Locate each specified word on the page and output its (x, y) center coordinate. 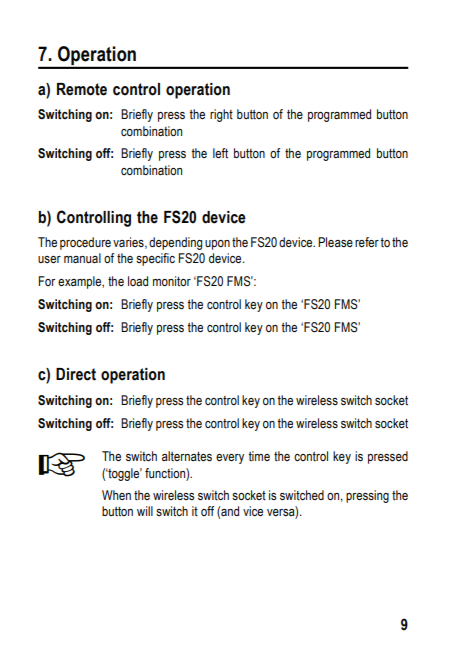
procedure (85, 243)
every (230, 459)
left (220, 153)
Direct (76, 374)
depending (175, 243)
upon (217, 245)
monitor (172, 281)
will (145, 511)
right (221, 115)
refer (367, 242)
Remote (82, 89)
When (116, 495)
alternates (187, 456)
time (259, 456)
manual (82, 258)
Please (335, 242)
